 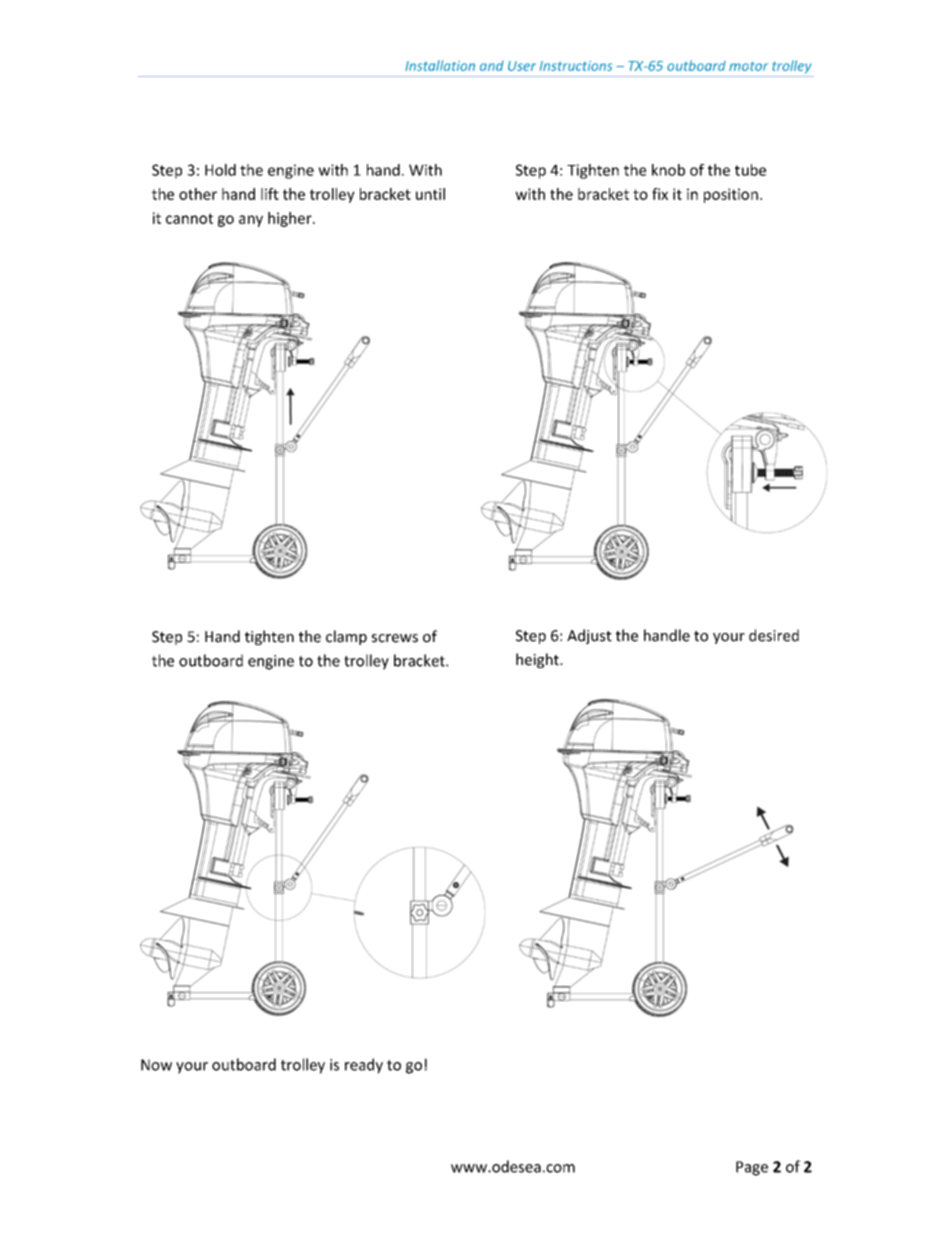 What do you see at coordinates (156, 1065) in the image?
I see `Now` at bounding box center [156, 1065].
